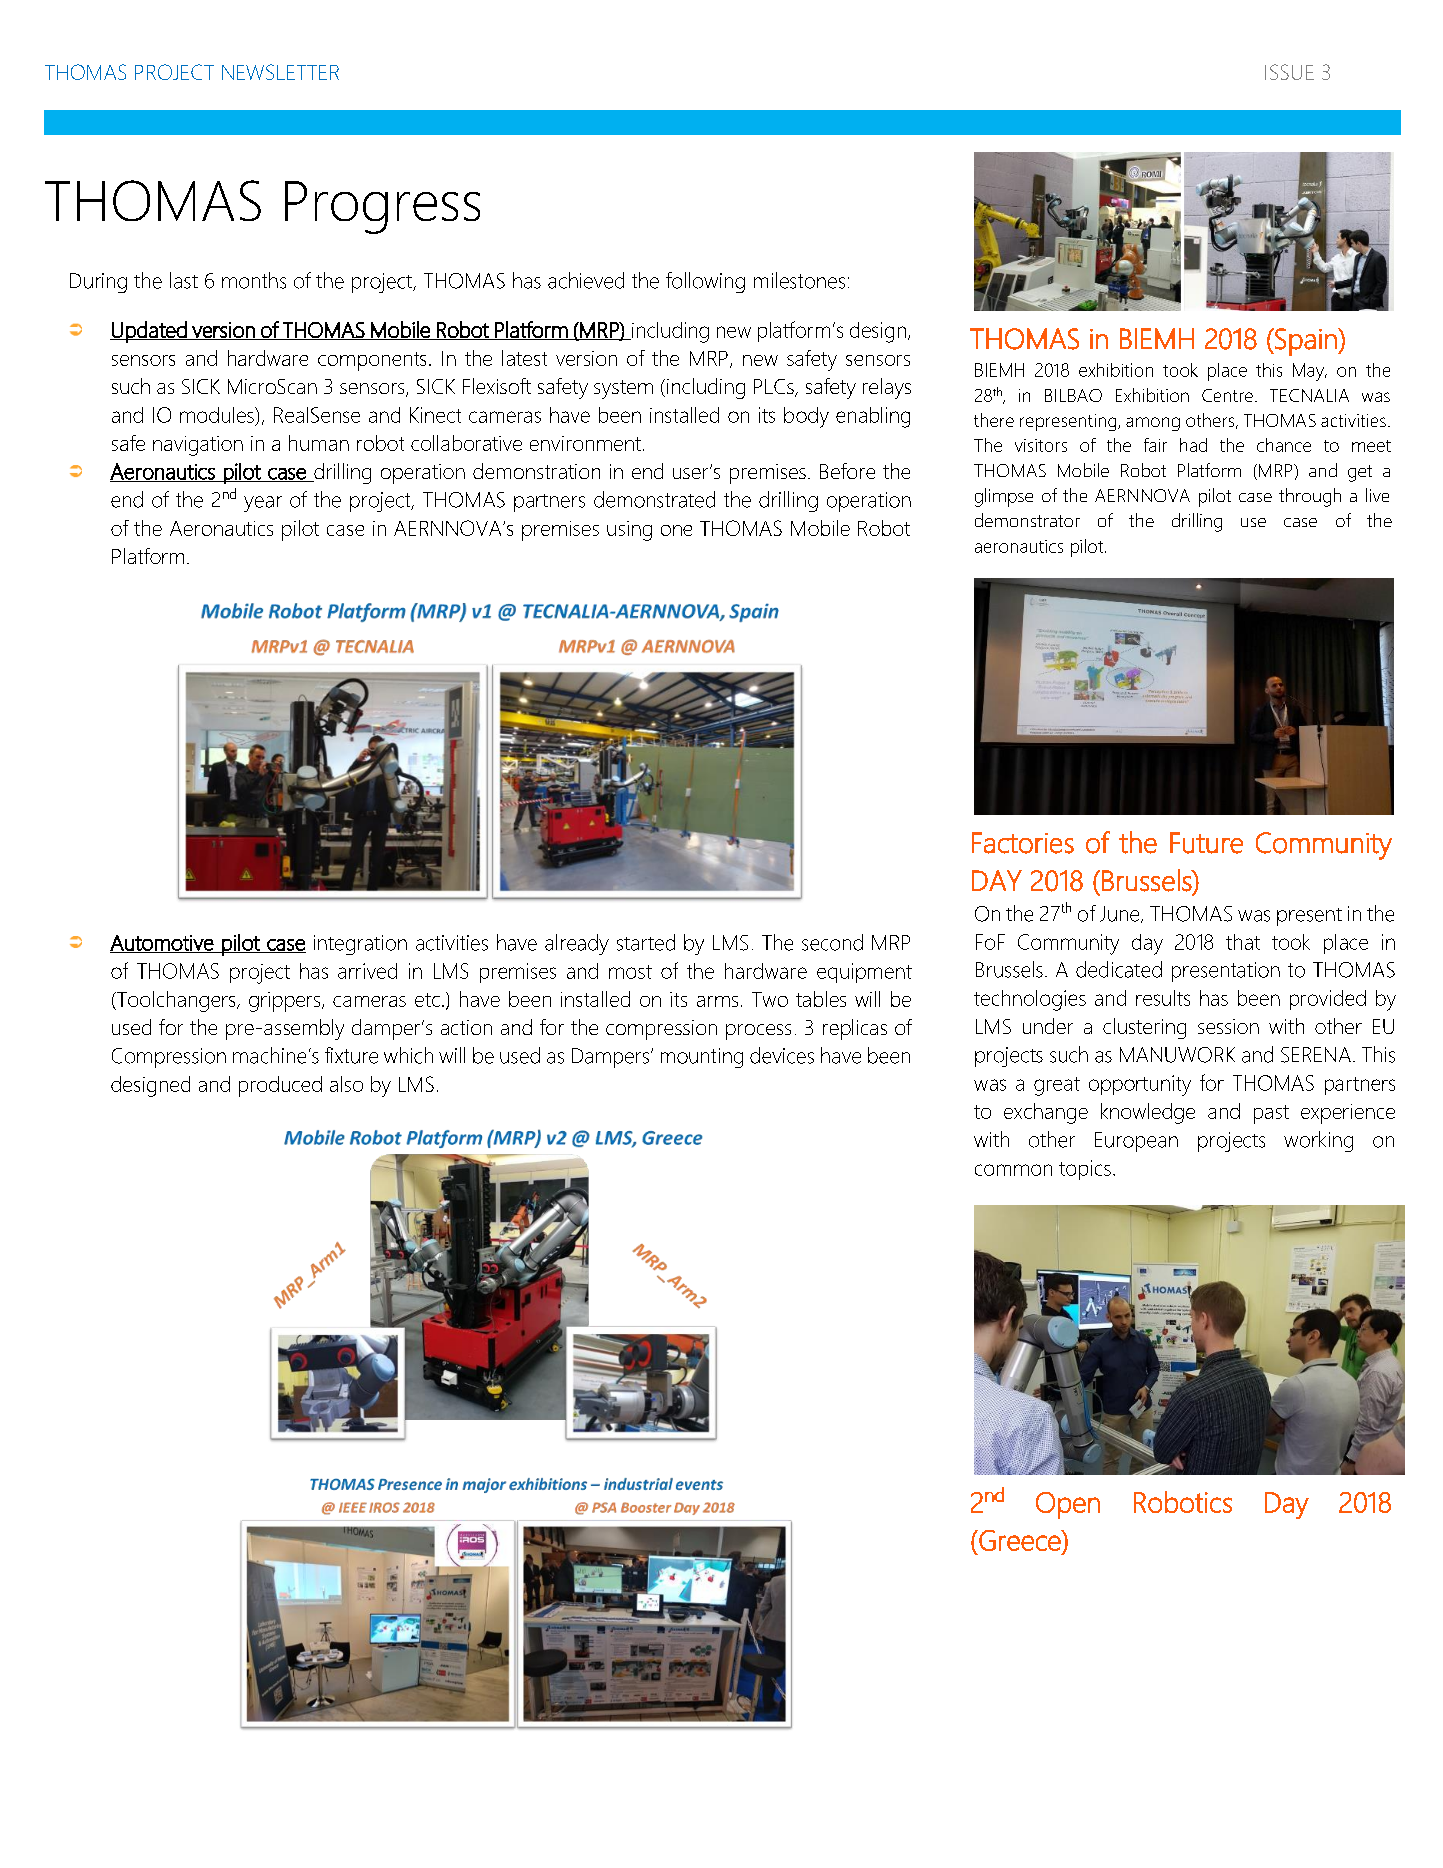  Describe the element at coordinates (1228, 1026) in the page. I see `session` at that location.
